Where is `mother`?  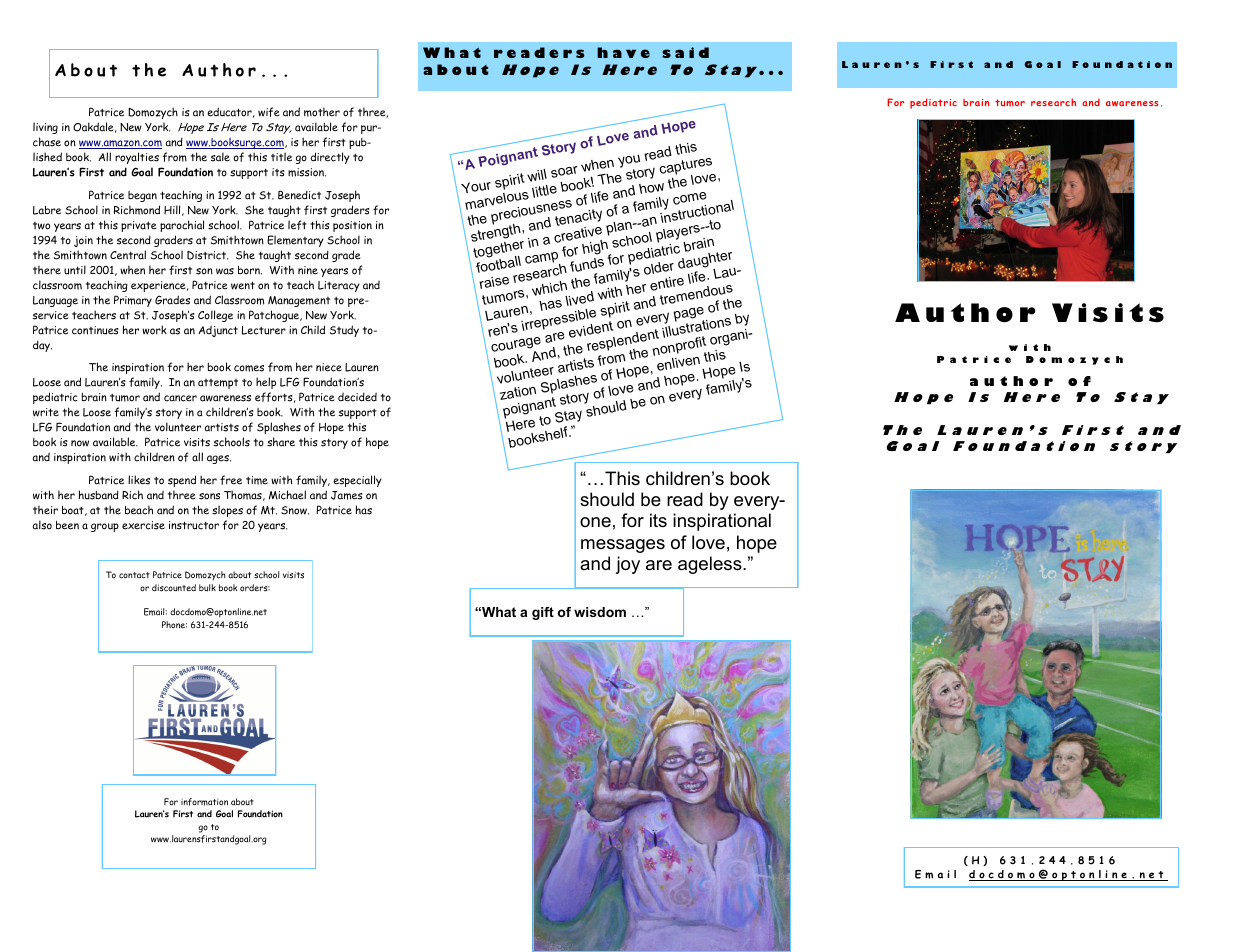
mother is located at coordinates (322, 112).
